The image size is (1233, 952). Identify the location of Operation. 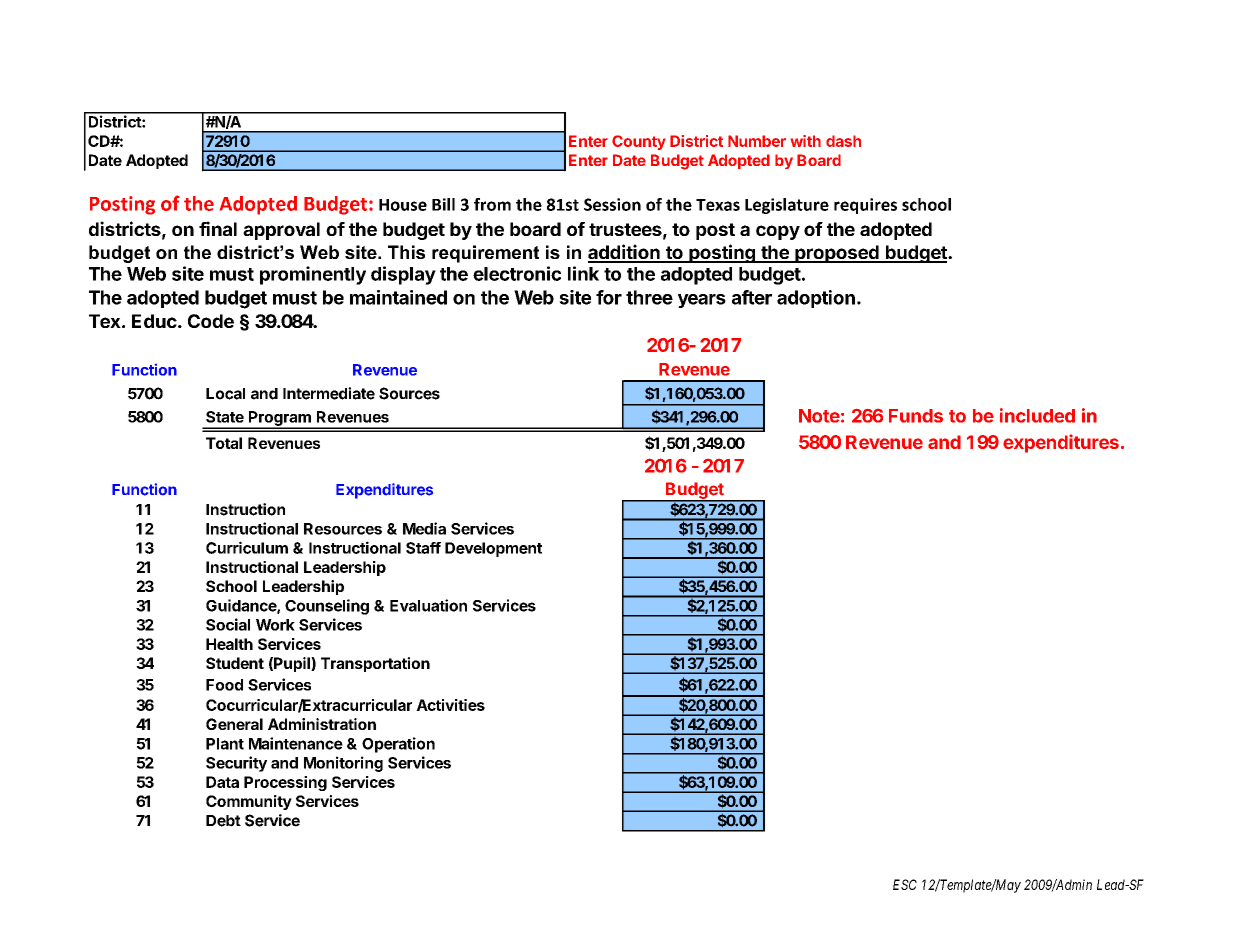
(398, 745).
